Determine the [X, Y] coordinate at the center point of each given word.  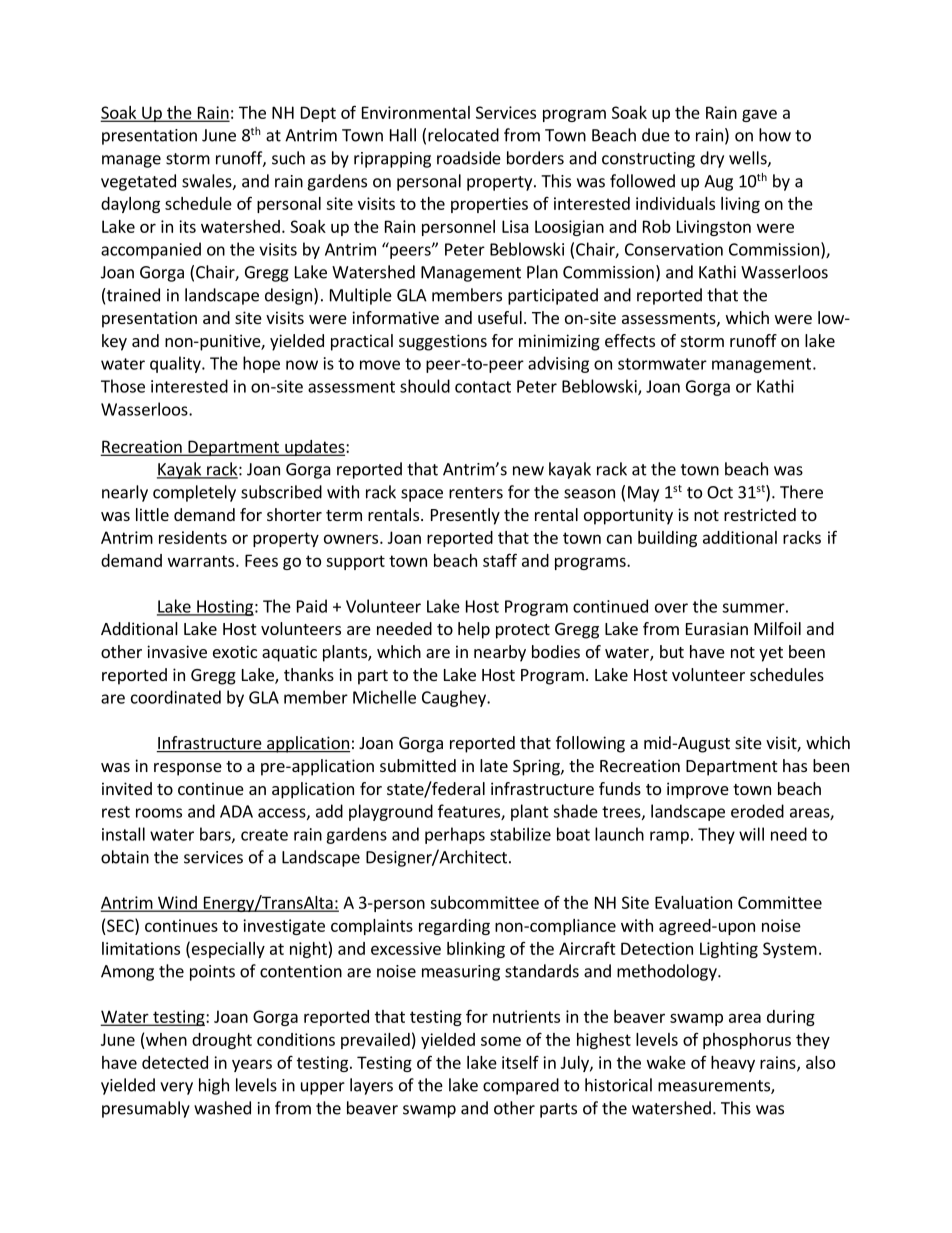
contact [483, 387]
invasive [177, 651]
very [176, 1088]
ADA [236, 811]
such [288, 158]
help [474, 630]
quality [176, 364]
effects [630, 340]
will [751, 834]
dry [712, 159]
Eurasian [717, 628]
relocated [463, 135]
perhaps [455, 835]
